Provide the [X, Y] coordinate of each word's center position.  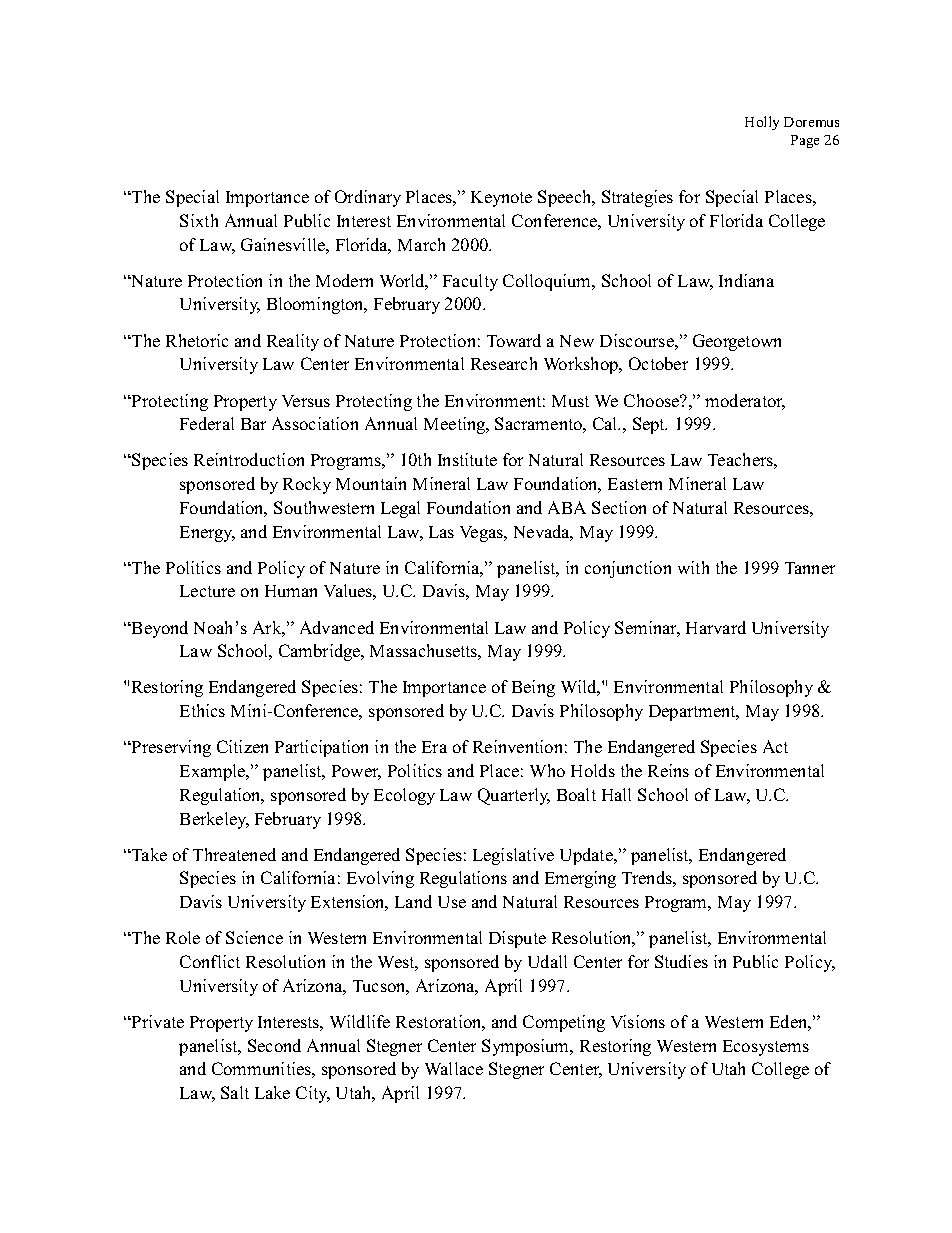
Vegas [482, 534]
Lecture [207, 591]
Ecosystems [766, 1048]
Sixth [199, 220]
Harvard [716, 627]
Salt [235, 1092]
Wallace [454, 1068]
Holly [762, 123]
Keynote [501, 199]
